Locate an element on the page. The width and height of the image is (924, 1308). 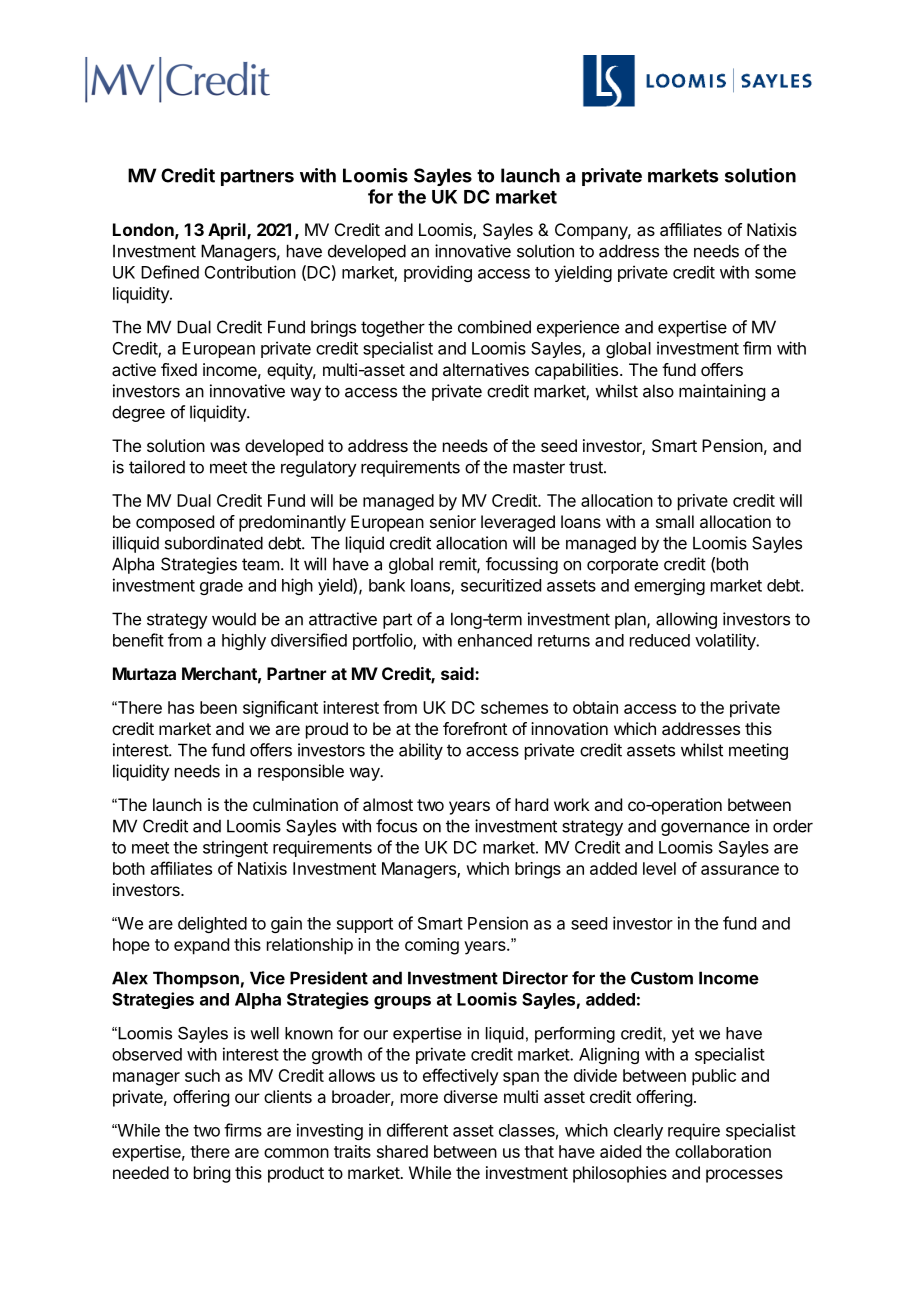
Defined is located at coordinates (170, 272).
